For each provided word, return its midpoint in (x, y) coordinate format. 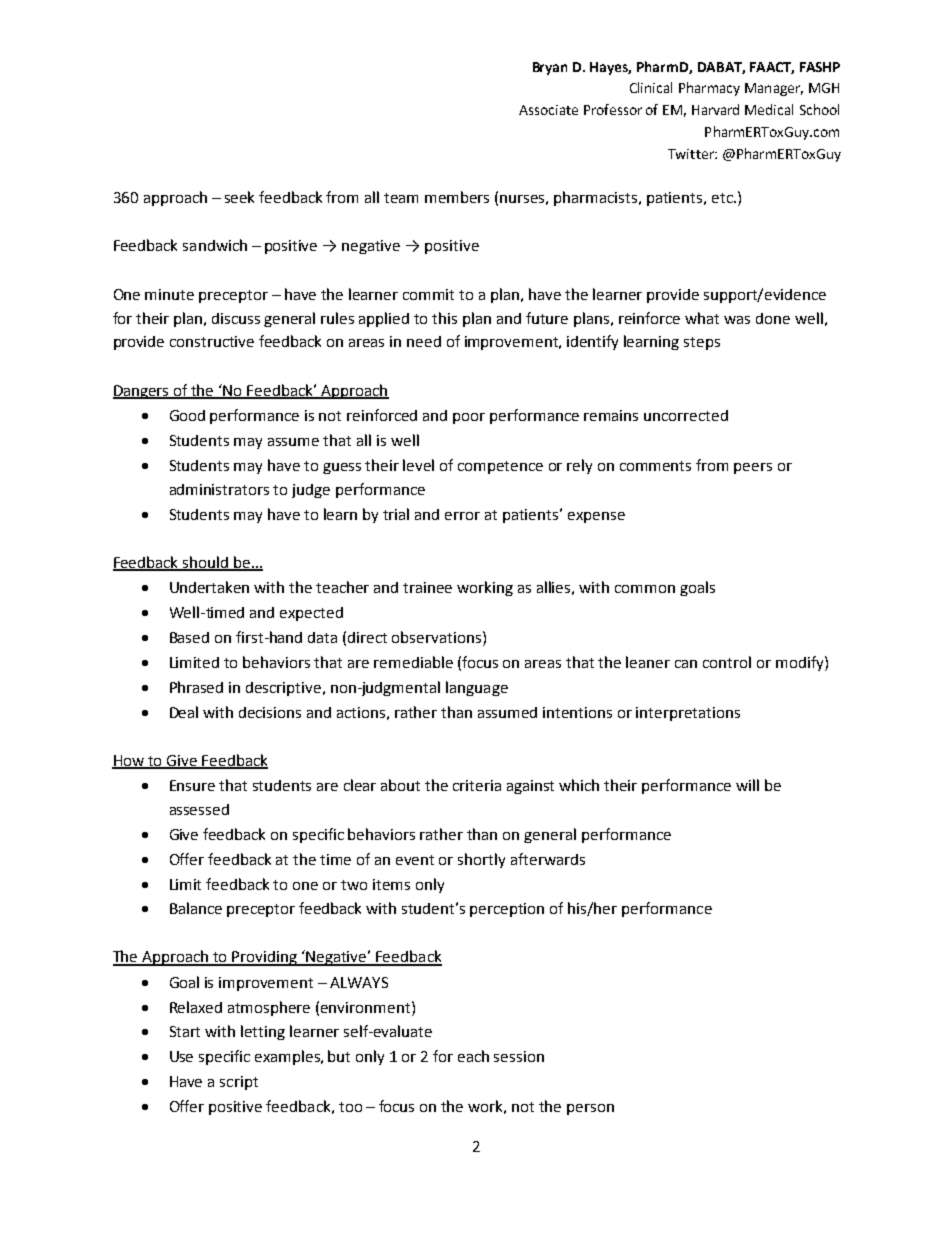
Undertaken (209, 587)
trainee (427, 587)
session (519, 1056)
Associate (548, 110)
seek (239, 197)
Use (181, 1056)
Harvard (715, 109)
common (645, 589)
